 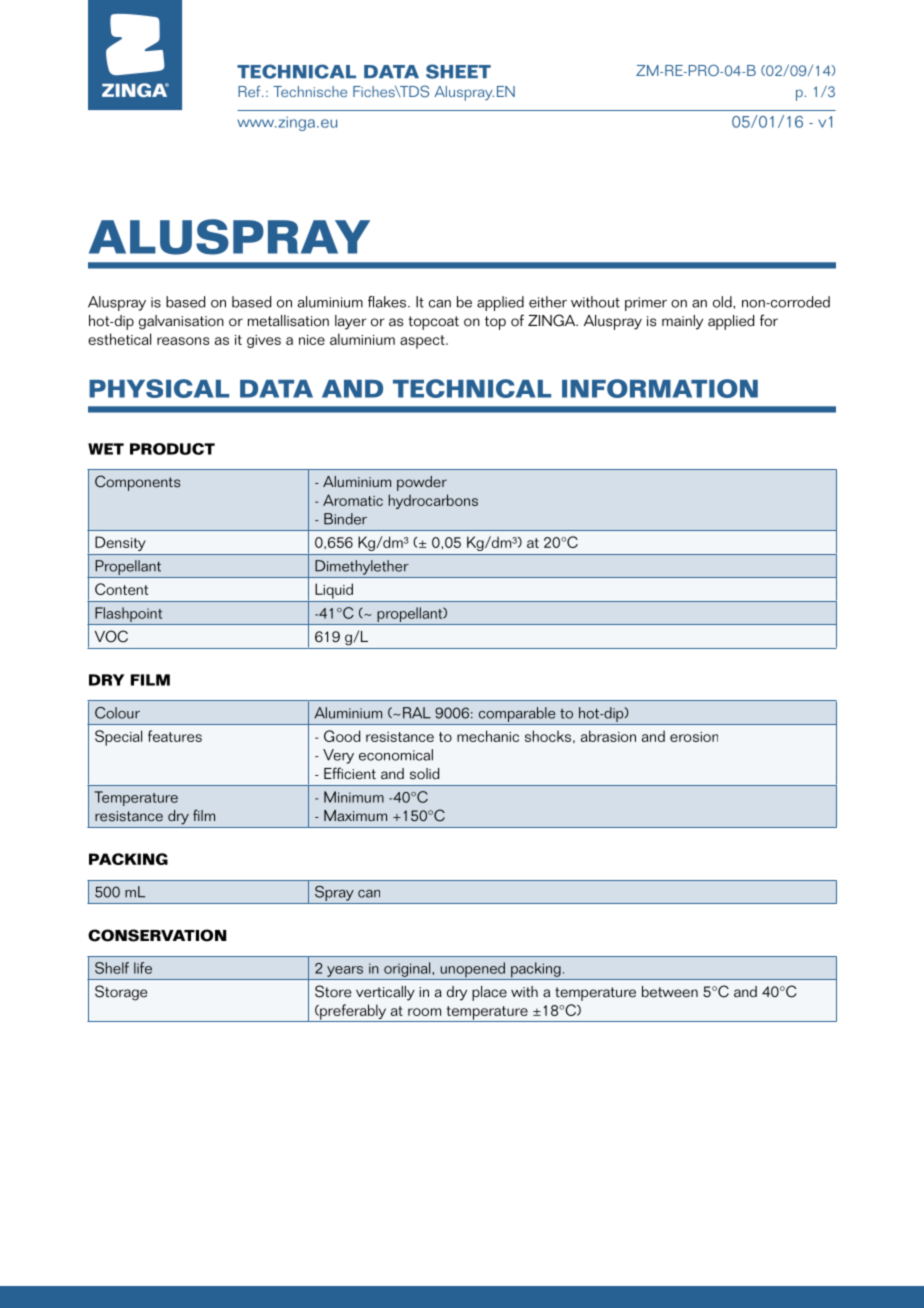 What do you see at coordinates (310, 91) in the image?
I see `Technische` at bounding box center [310, 91].
